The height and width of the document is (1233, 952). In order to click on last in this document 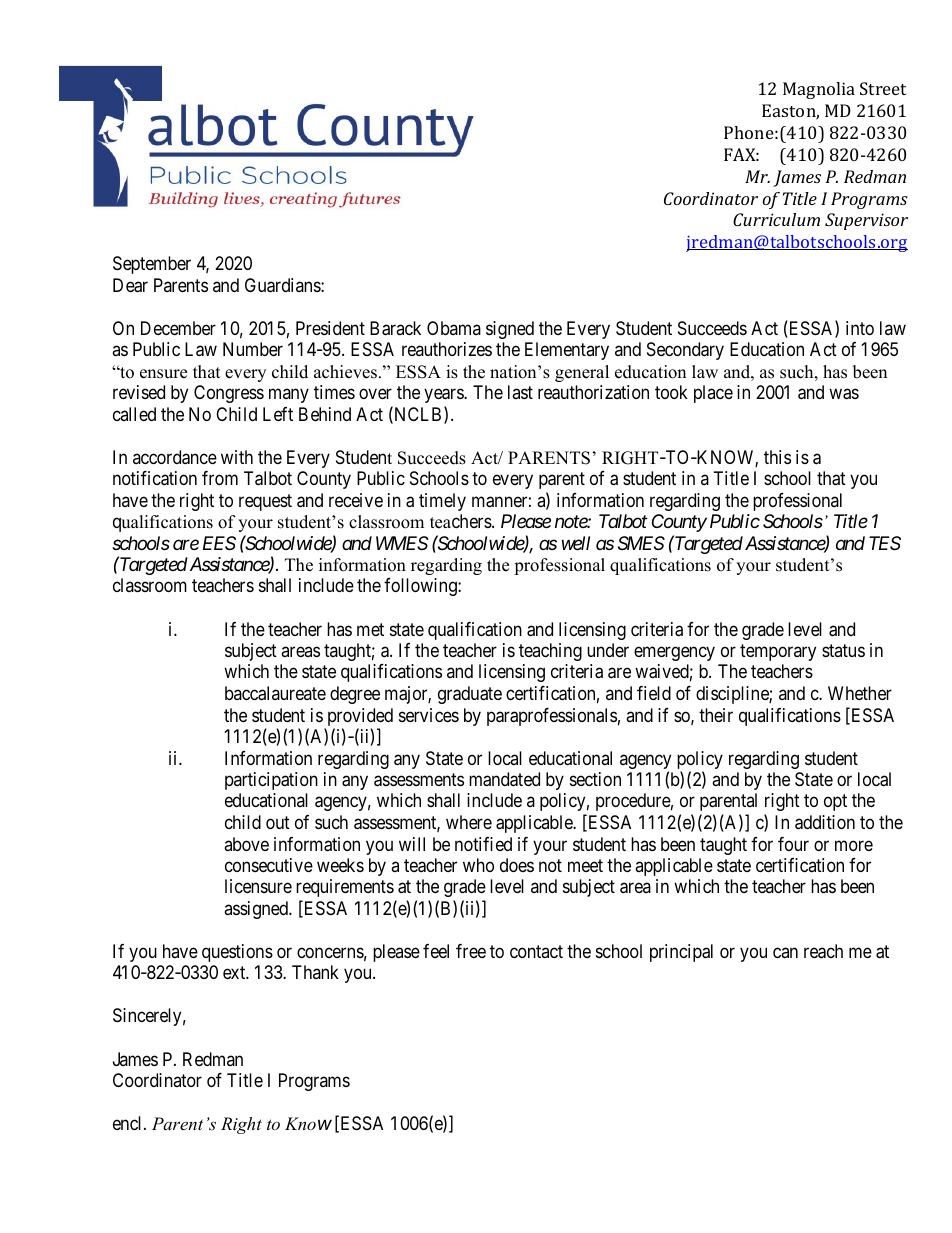, I will do `click(520, 392)`.
